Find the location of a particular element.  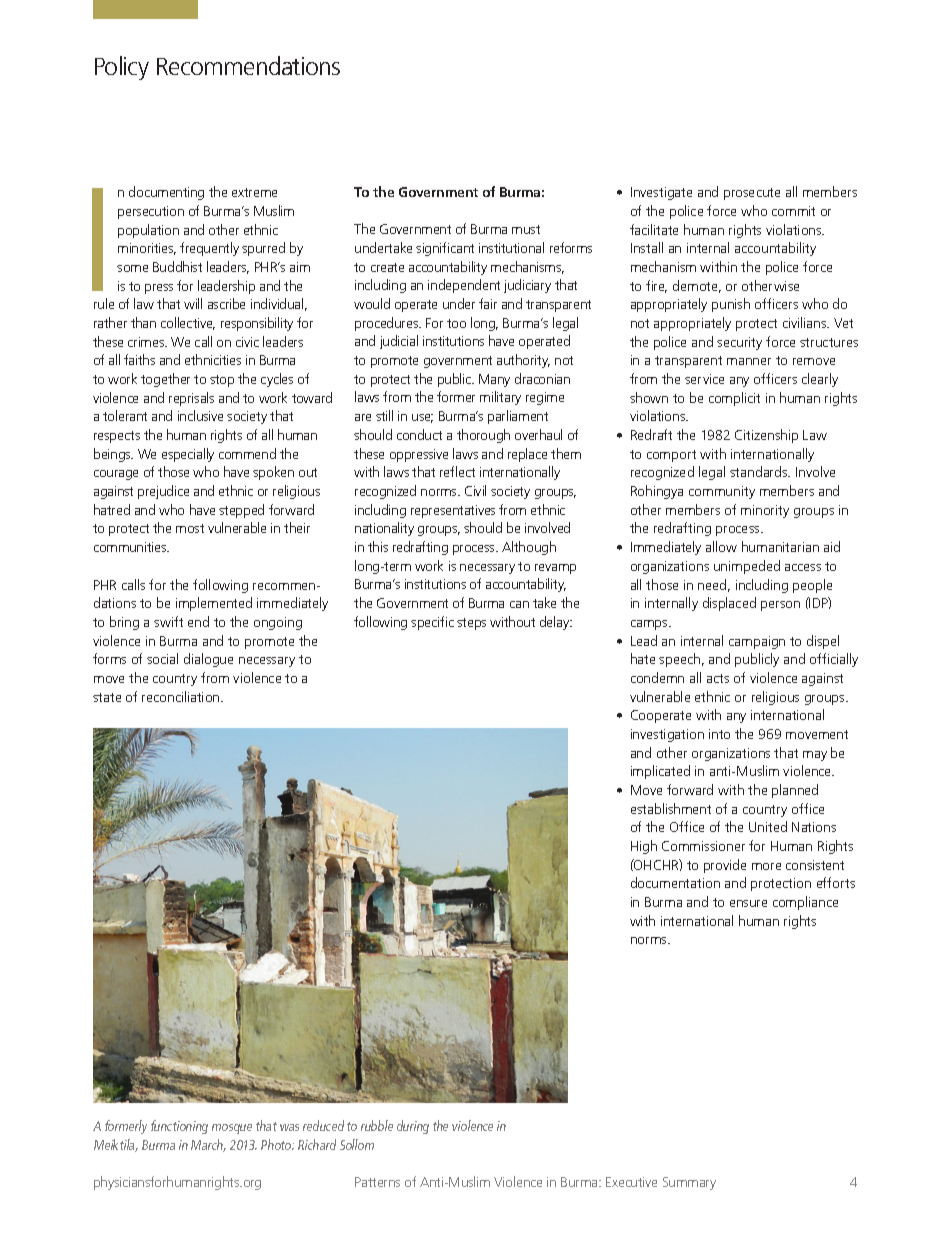

must is located at coordinates (526, 229).
